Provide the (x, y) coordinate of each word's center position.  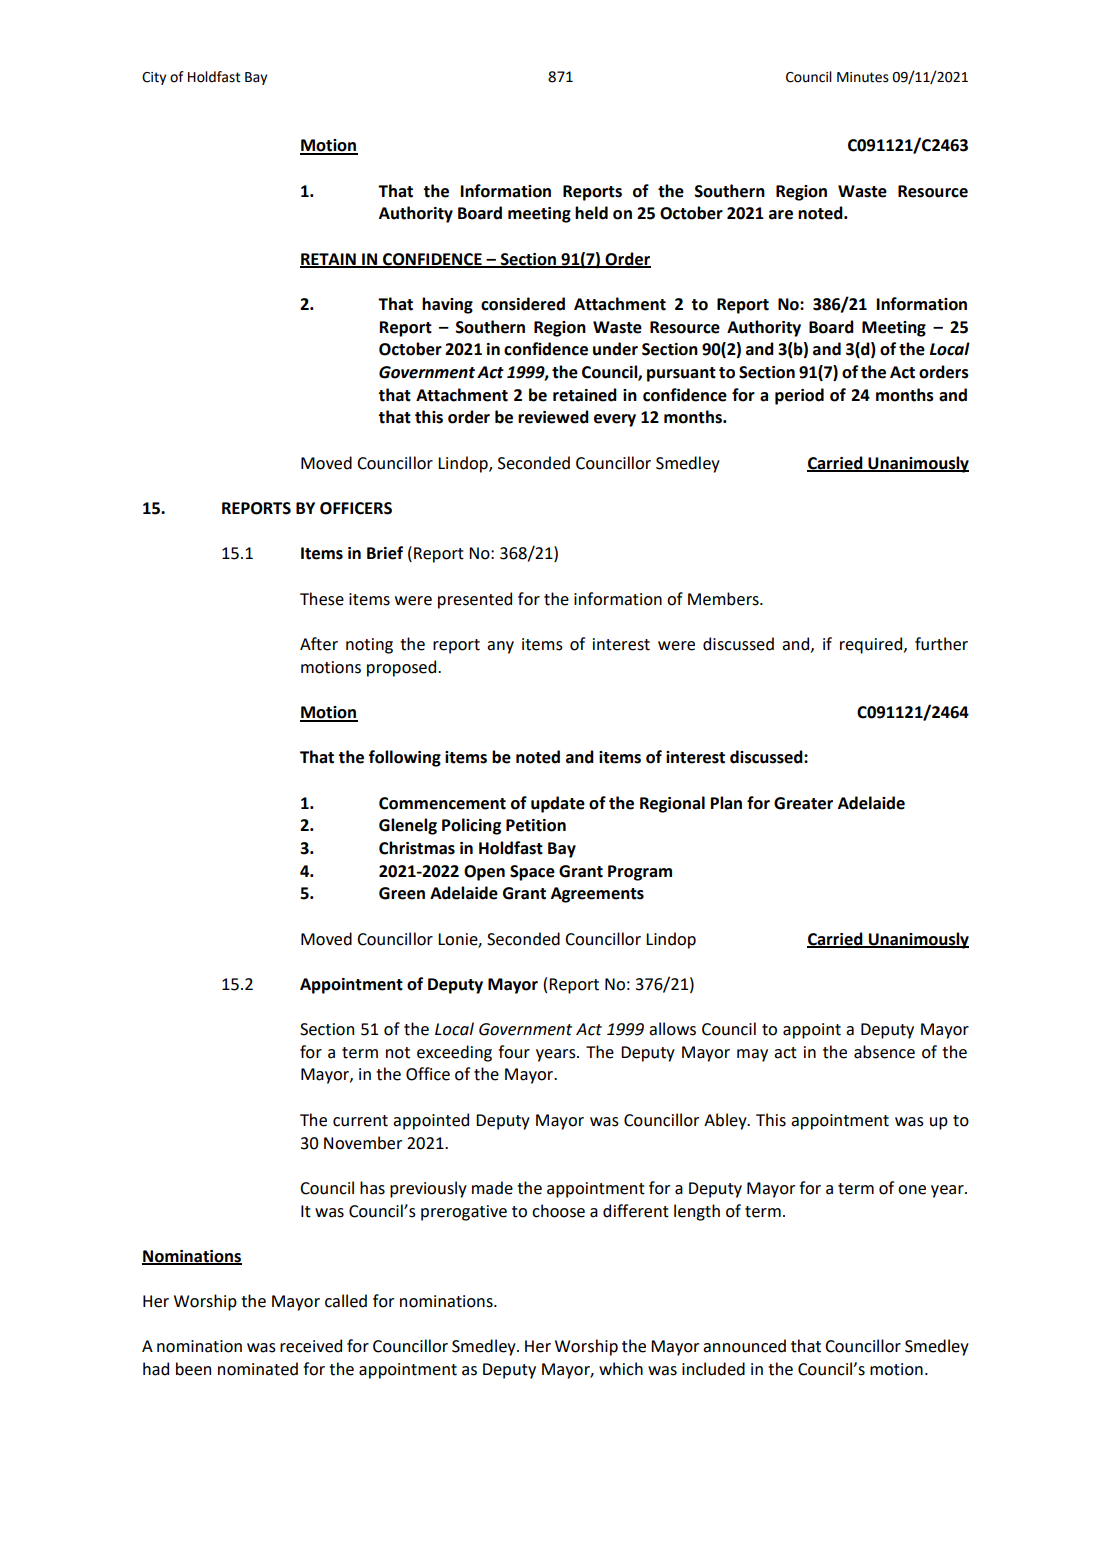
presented (475, 600)
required (872, 645)
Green (402, 893)
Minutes (863, 77)
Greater (803, 803)
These (322, 599)
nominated (258, 1369)
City (154, 78)
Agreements (597, 895)
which (621, 1369)
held (591, 213)
